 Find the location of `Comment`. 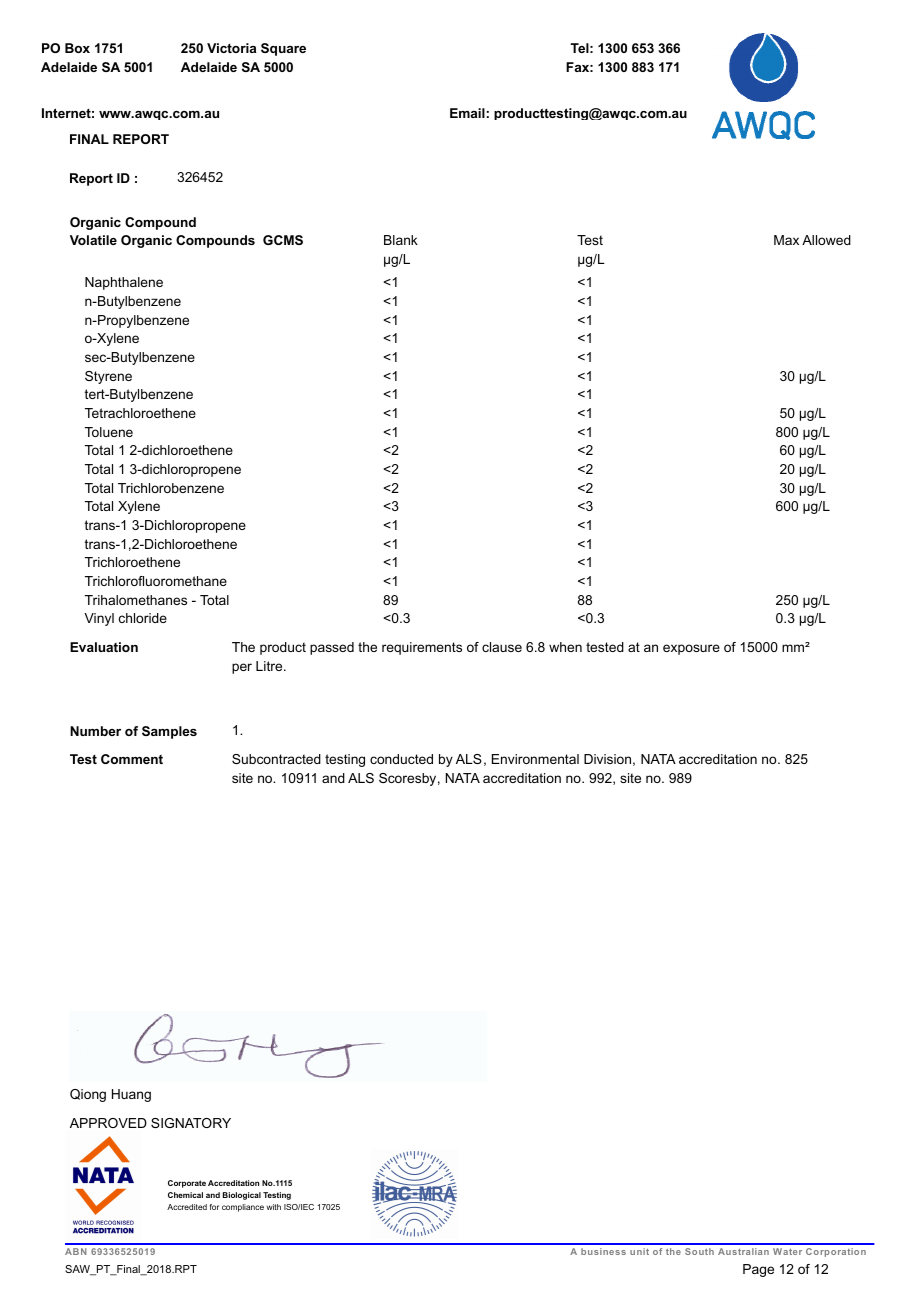

Comment is located at coordinates (132, 759).
